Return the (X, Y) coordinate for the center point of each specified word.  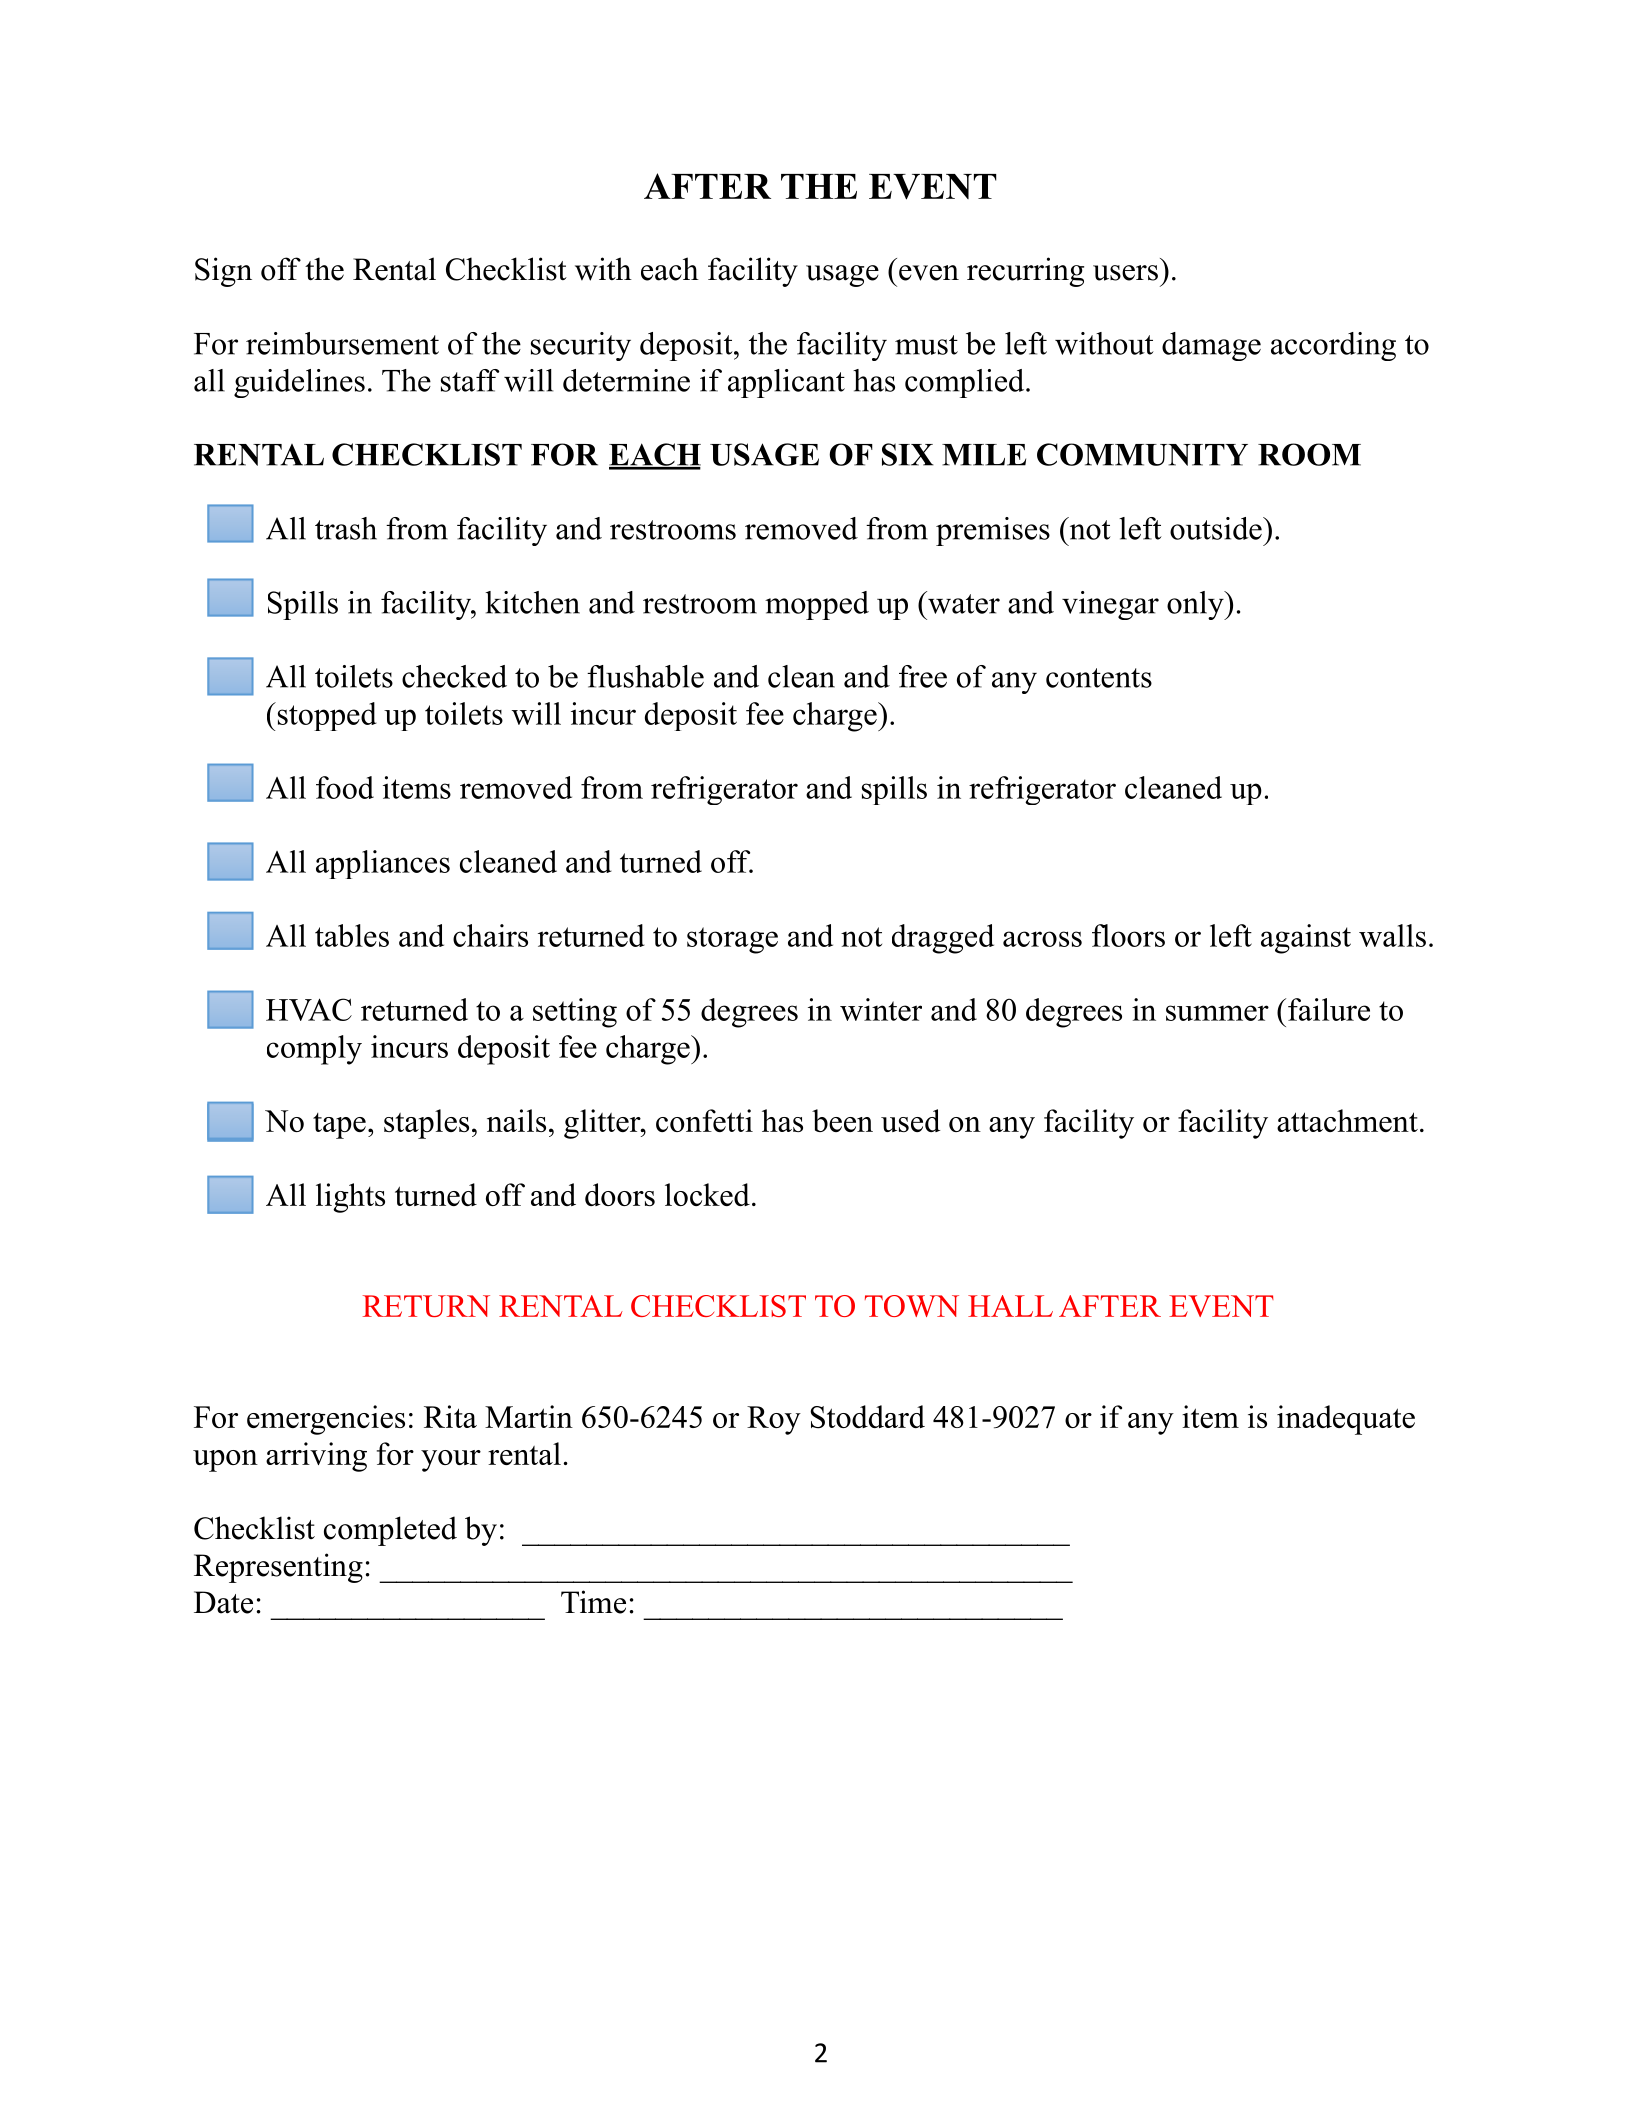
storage (732, 940)
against (1306, 939)
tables (352, 935)
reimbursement (342, 343)
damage (1211, 346)
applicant (786, 383)
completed (390, 1531)
